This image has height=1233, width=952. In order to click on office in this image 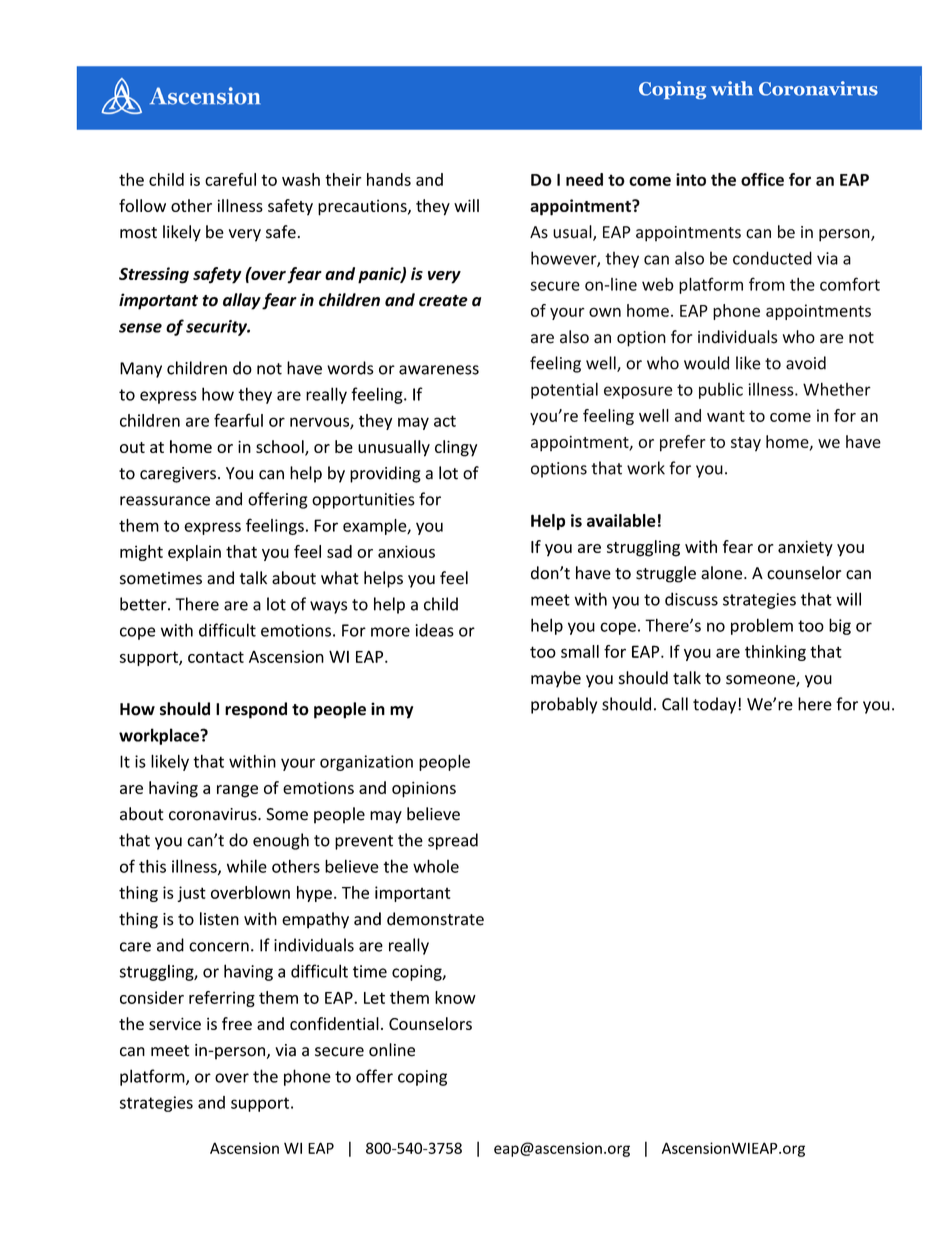, I will do `click(762, 179)`.
